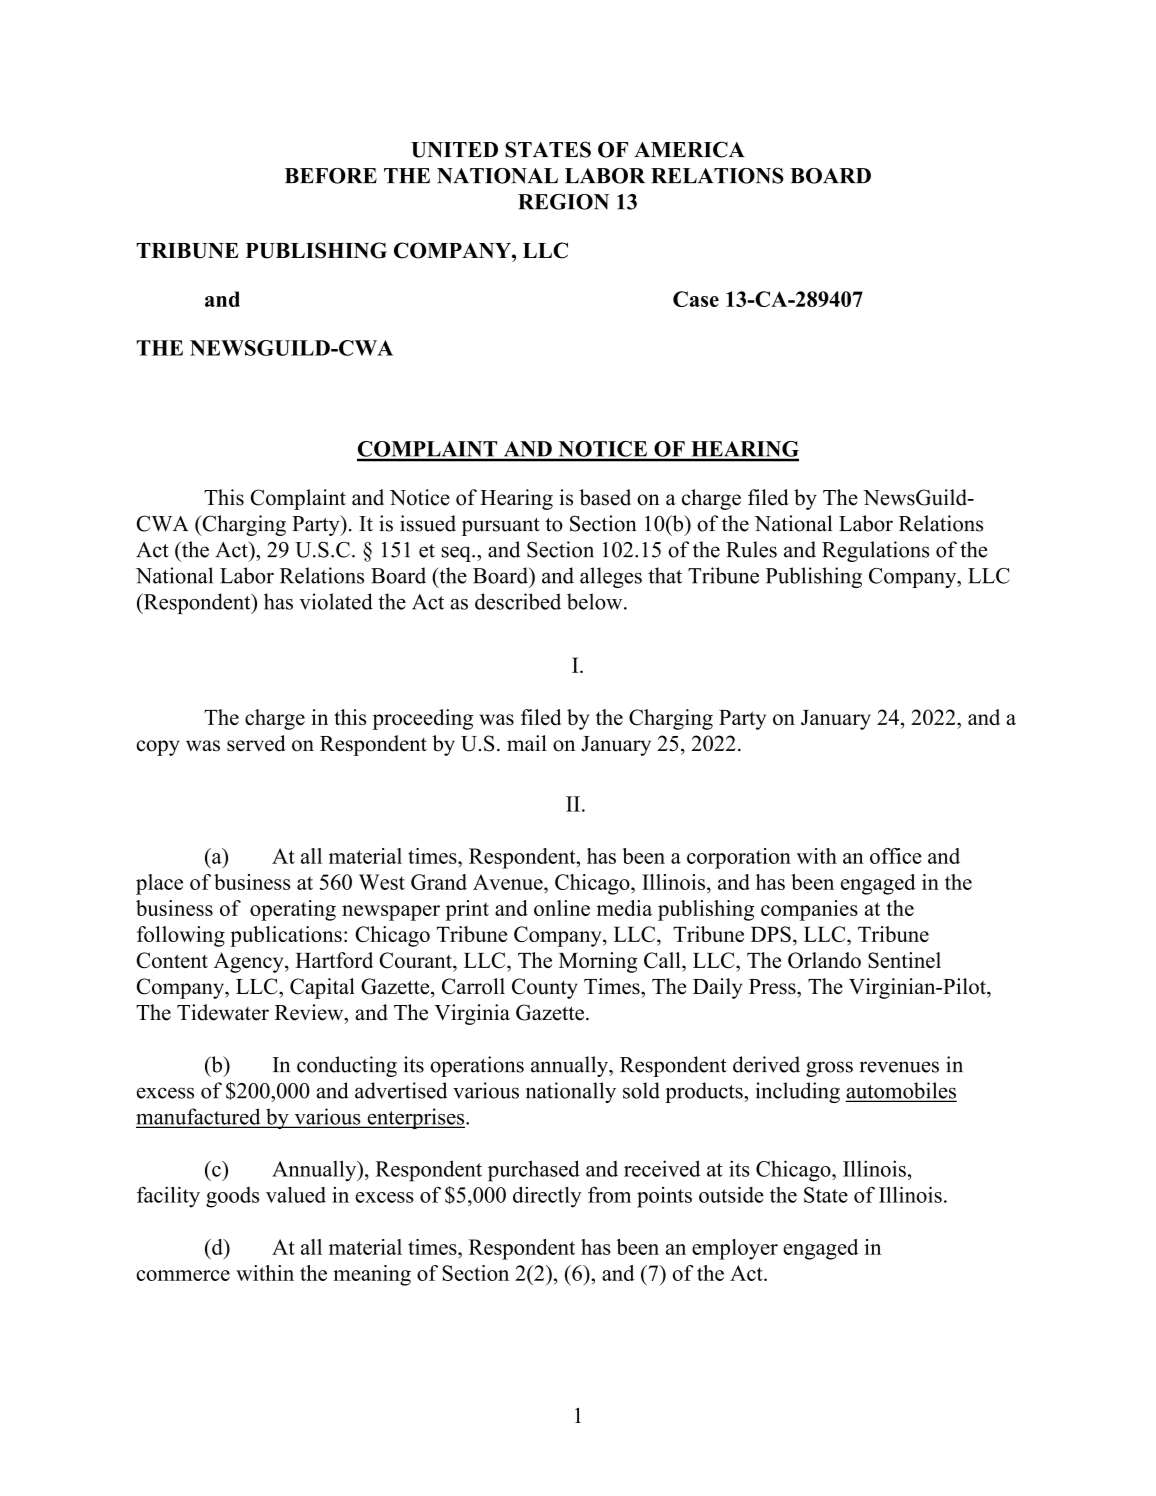 This image has height=1496, width=1156. I want to click on directly, so click(547, 1197).
